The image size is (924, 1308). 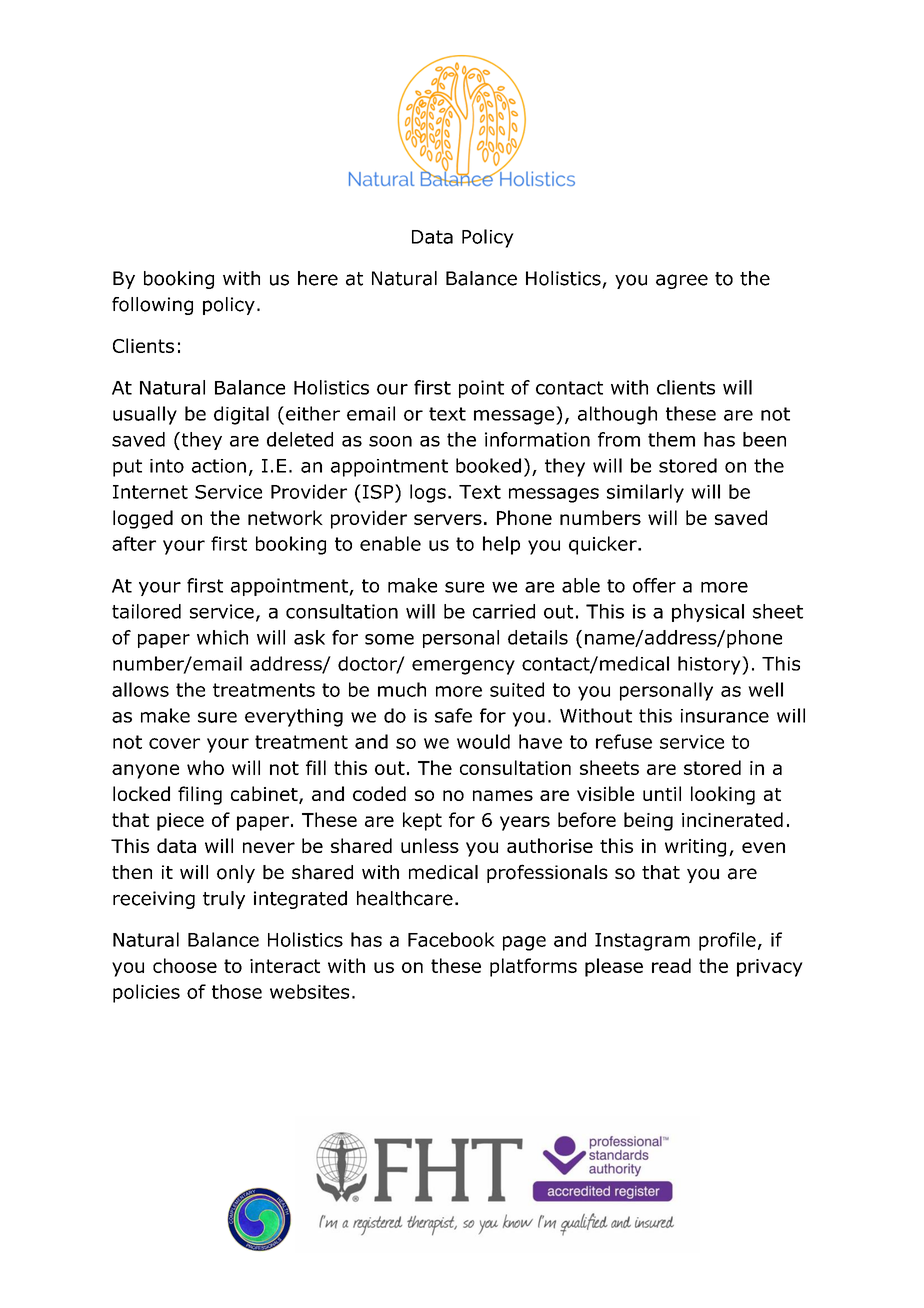 I want to click on agree, so click(x=682, y=281).
